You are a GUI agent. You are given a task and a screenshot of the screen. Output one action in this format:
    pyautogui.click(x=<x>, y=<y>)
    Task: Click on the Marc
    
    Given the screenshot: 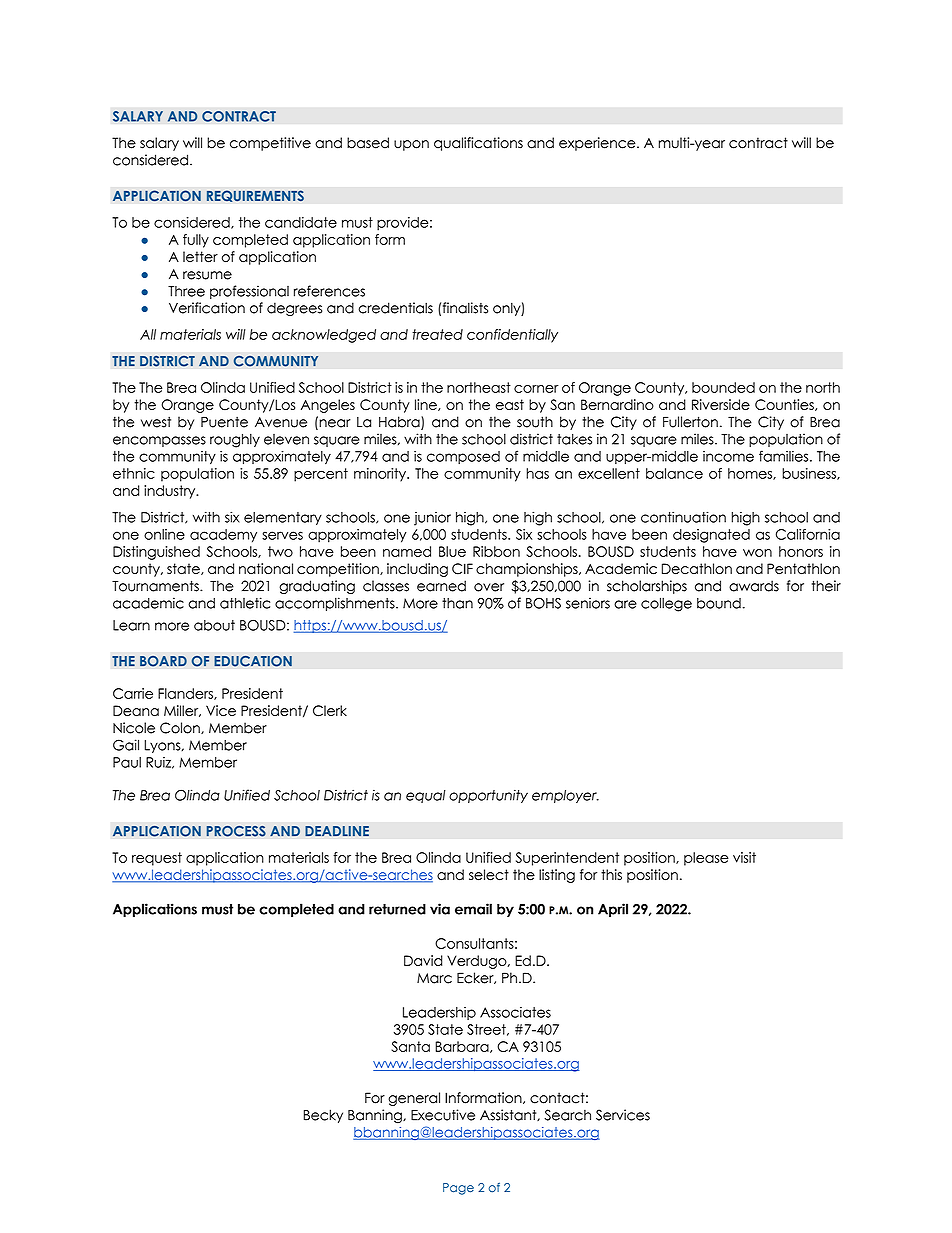 What is the action you would take?
    pyautogui.click(x=434, y=978)
